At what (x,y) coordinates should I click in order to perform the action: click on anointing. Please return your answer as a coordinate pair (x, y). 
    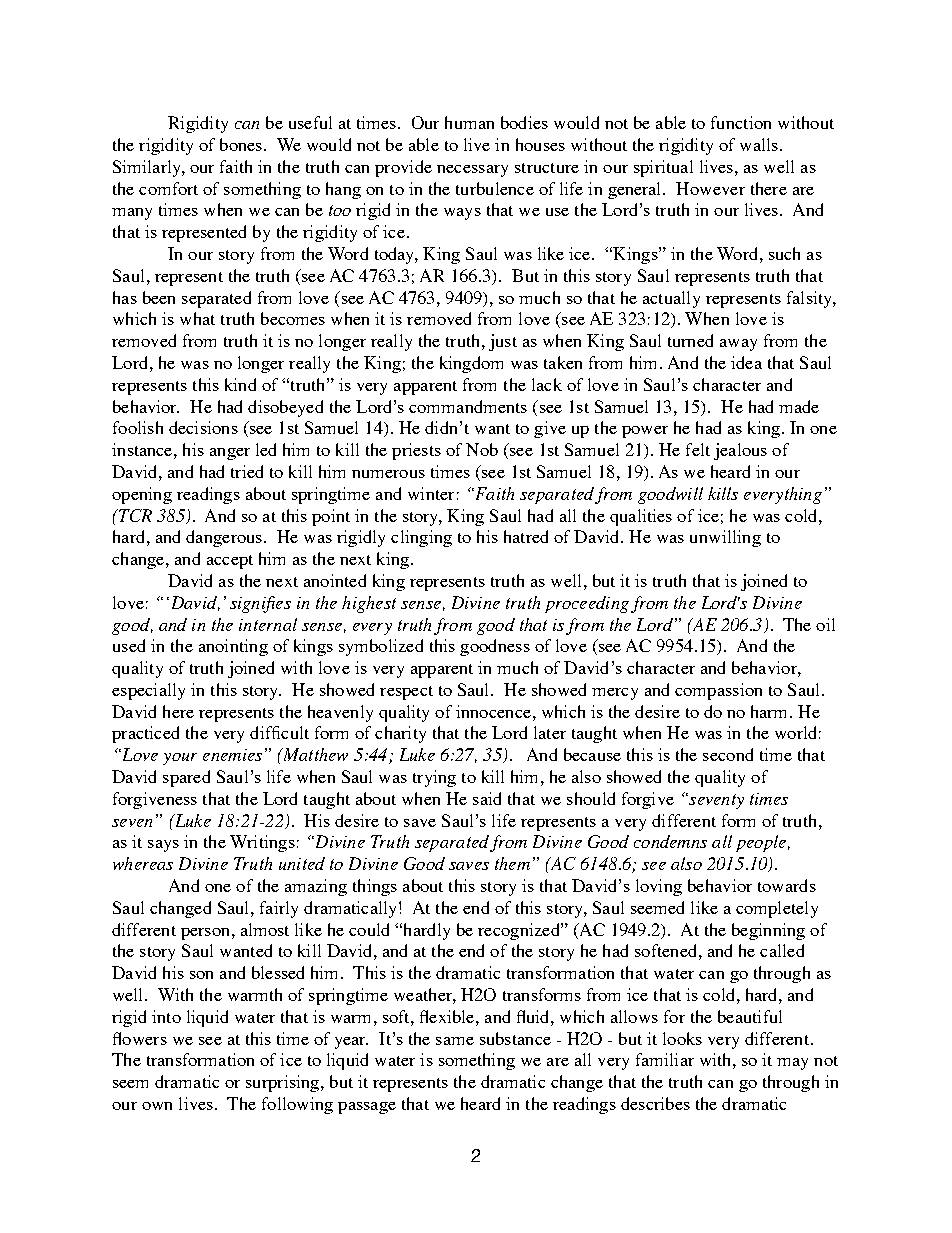
    Looking at the image, I should click on (233, 647).
